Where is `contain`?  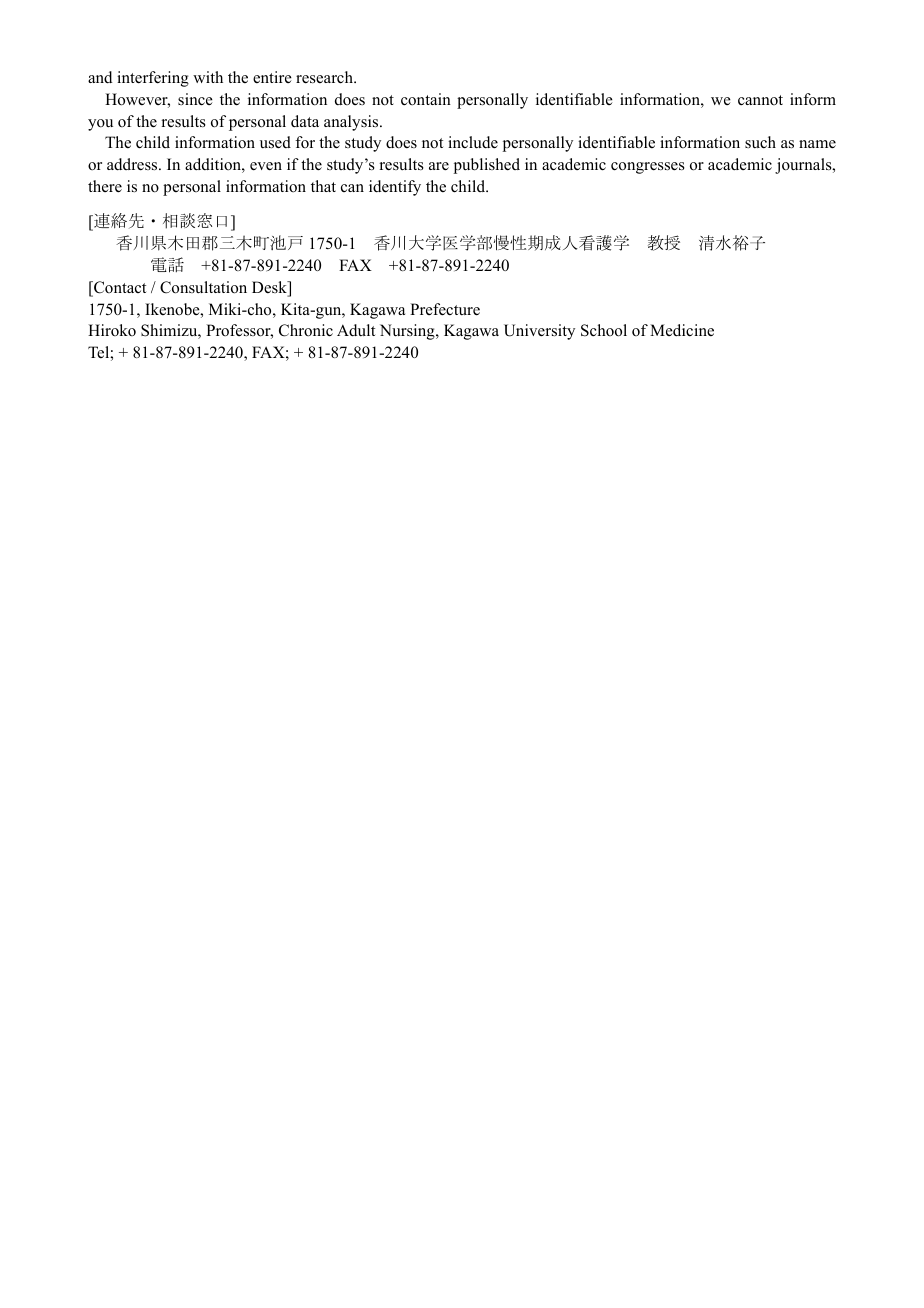
contain is located at coordinates (426, 99).
